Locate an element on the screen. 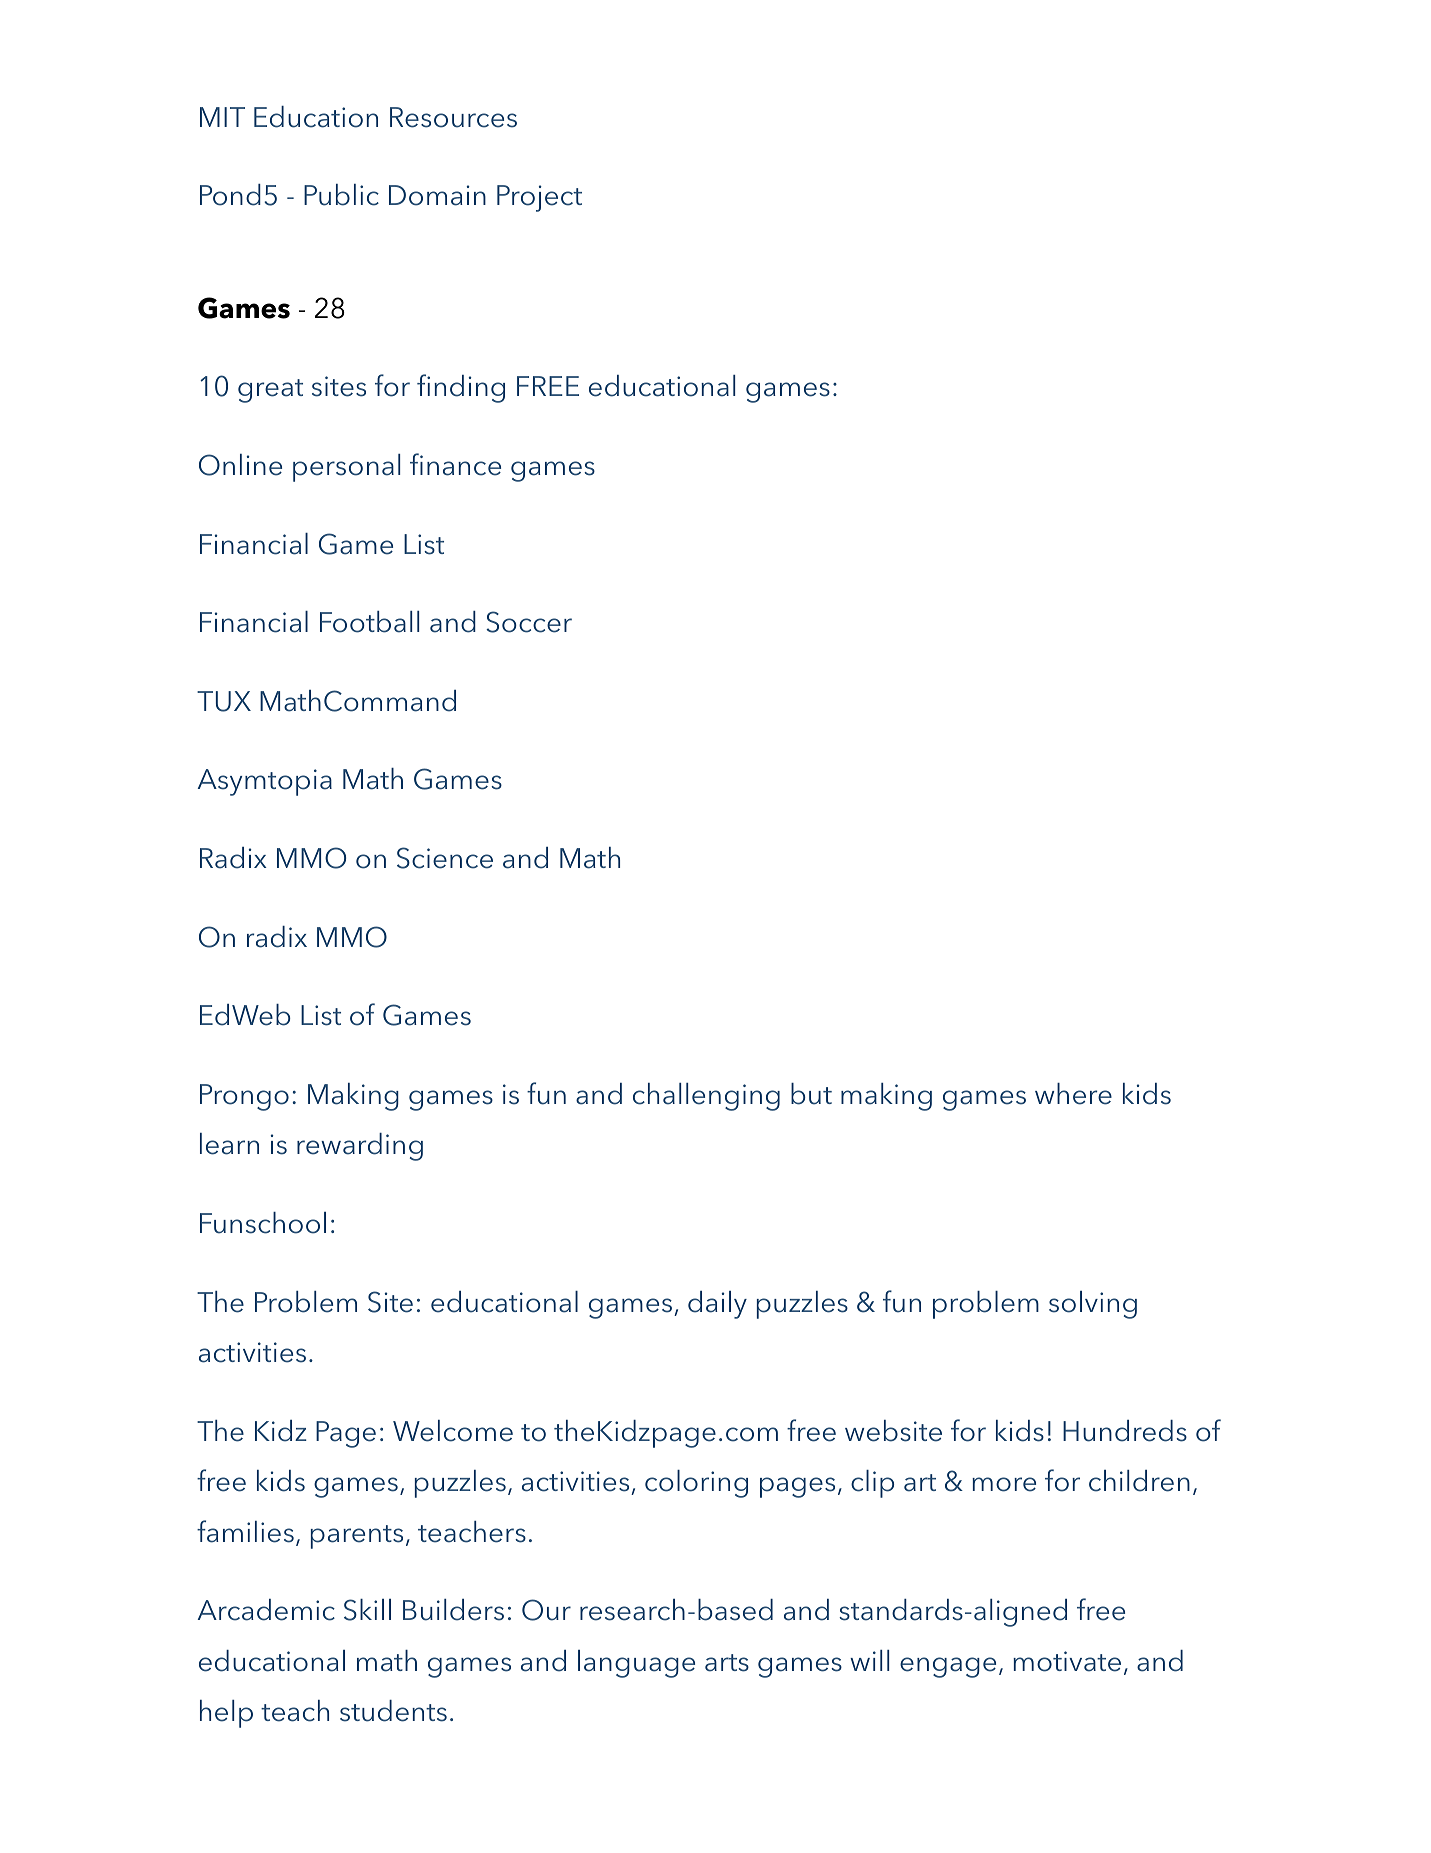 This screenshot has height=1853, width=1431. rewarding is located at coordinates (360, 1147).
